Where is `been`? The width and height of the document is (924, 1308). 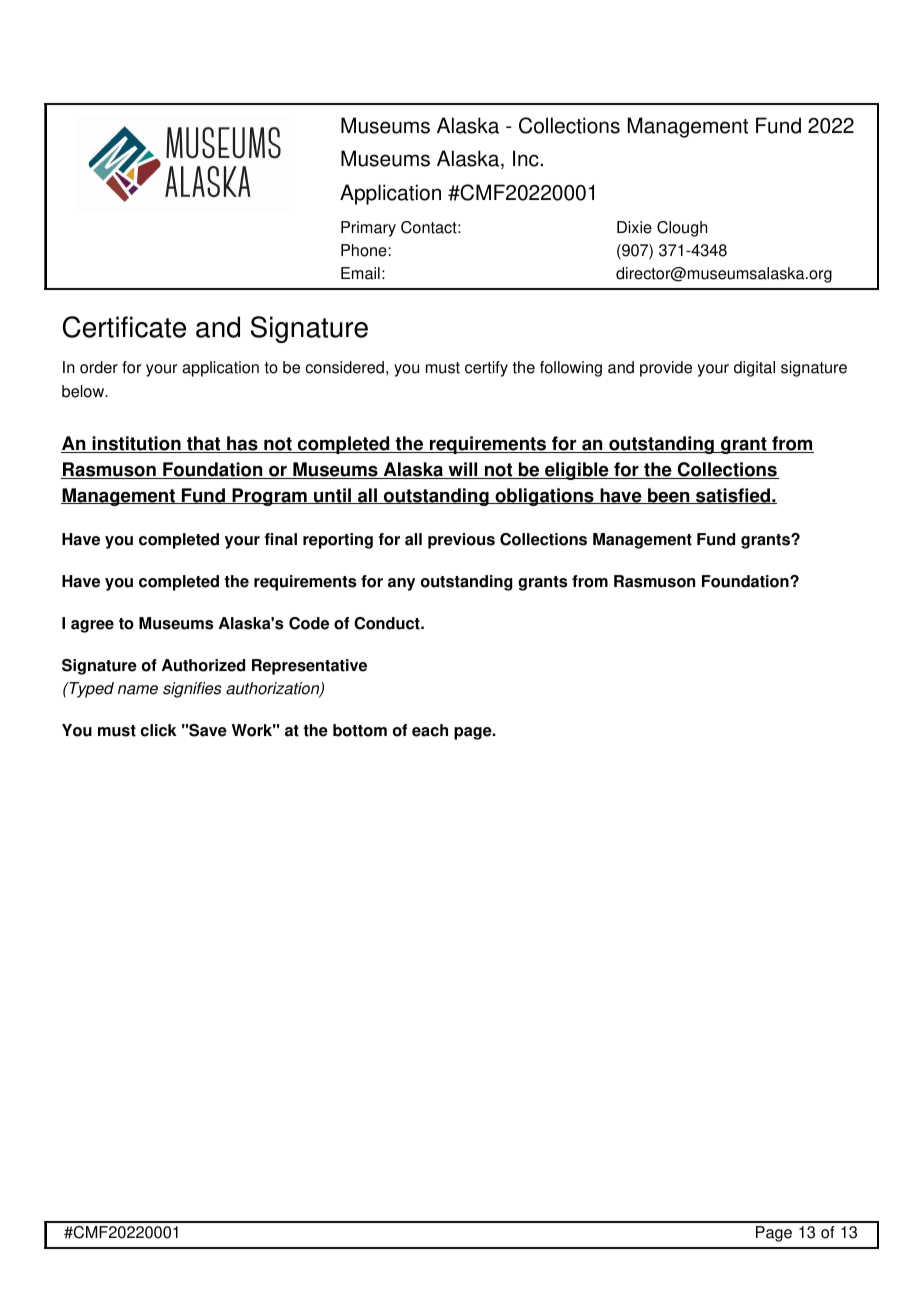
been is located at coordinates (669, 496).
